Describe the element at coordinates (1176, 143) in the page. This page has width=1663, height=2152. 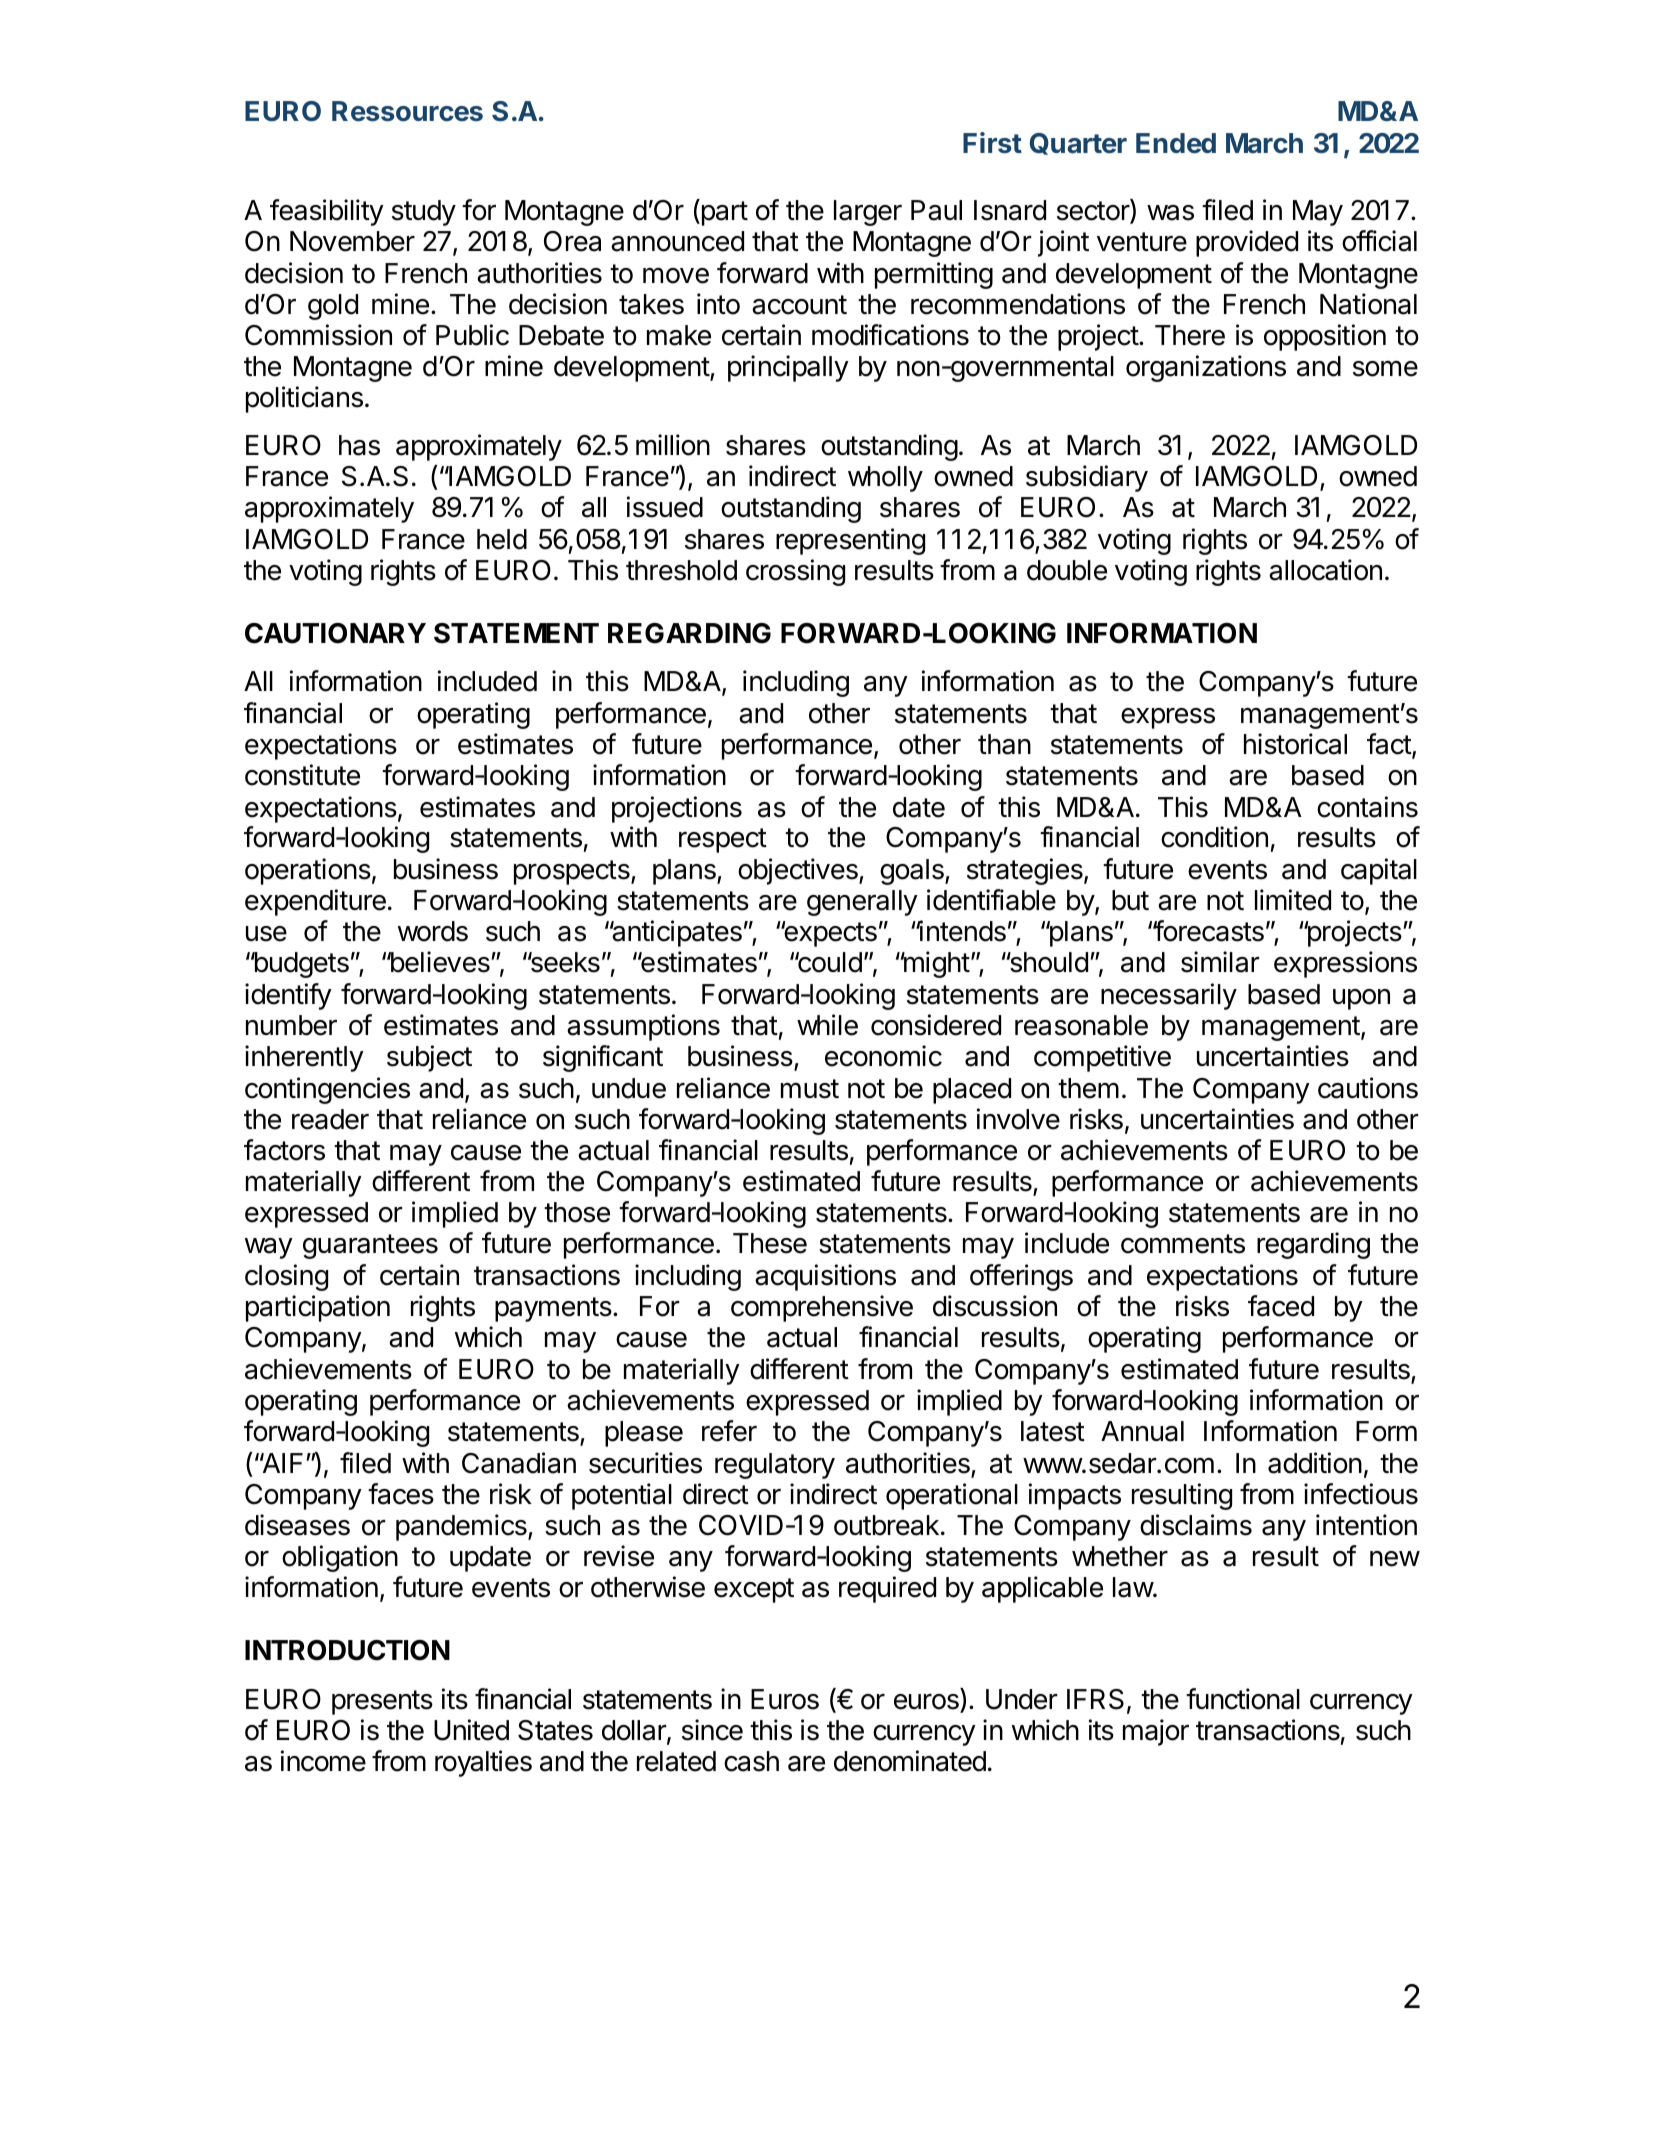
I see `Ended` at that location.
